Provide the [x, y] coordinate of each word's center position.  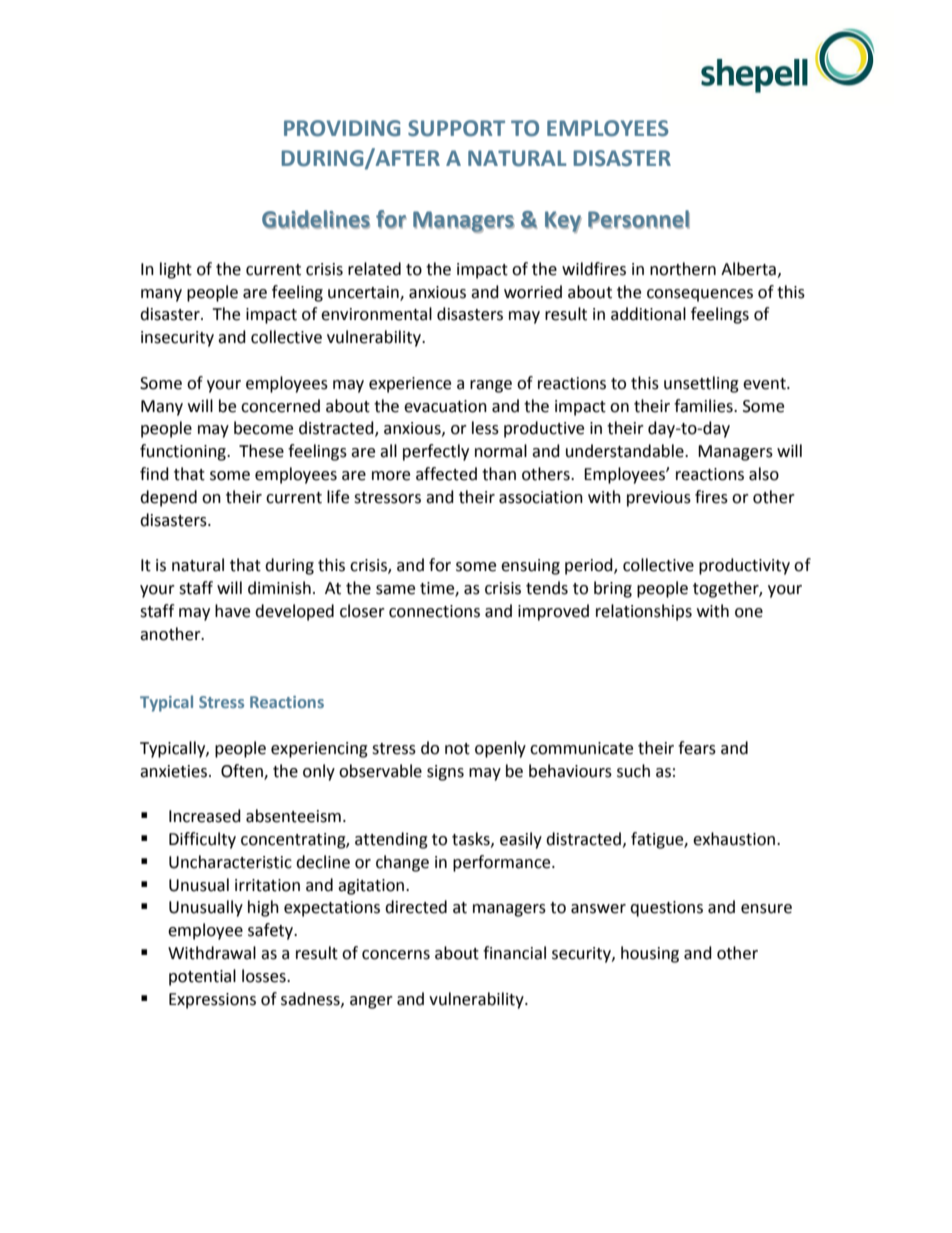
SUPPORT [456, 128]
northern [683, 269]
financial [514, 953]
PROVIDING [342, 128]
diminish [279, 588]
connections [434, 611]
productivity [744, 566]
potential [202, 977]
